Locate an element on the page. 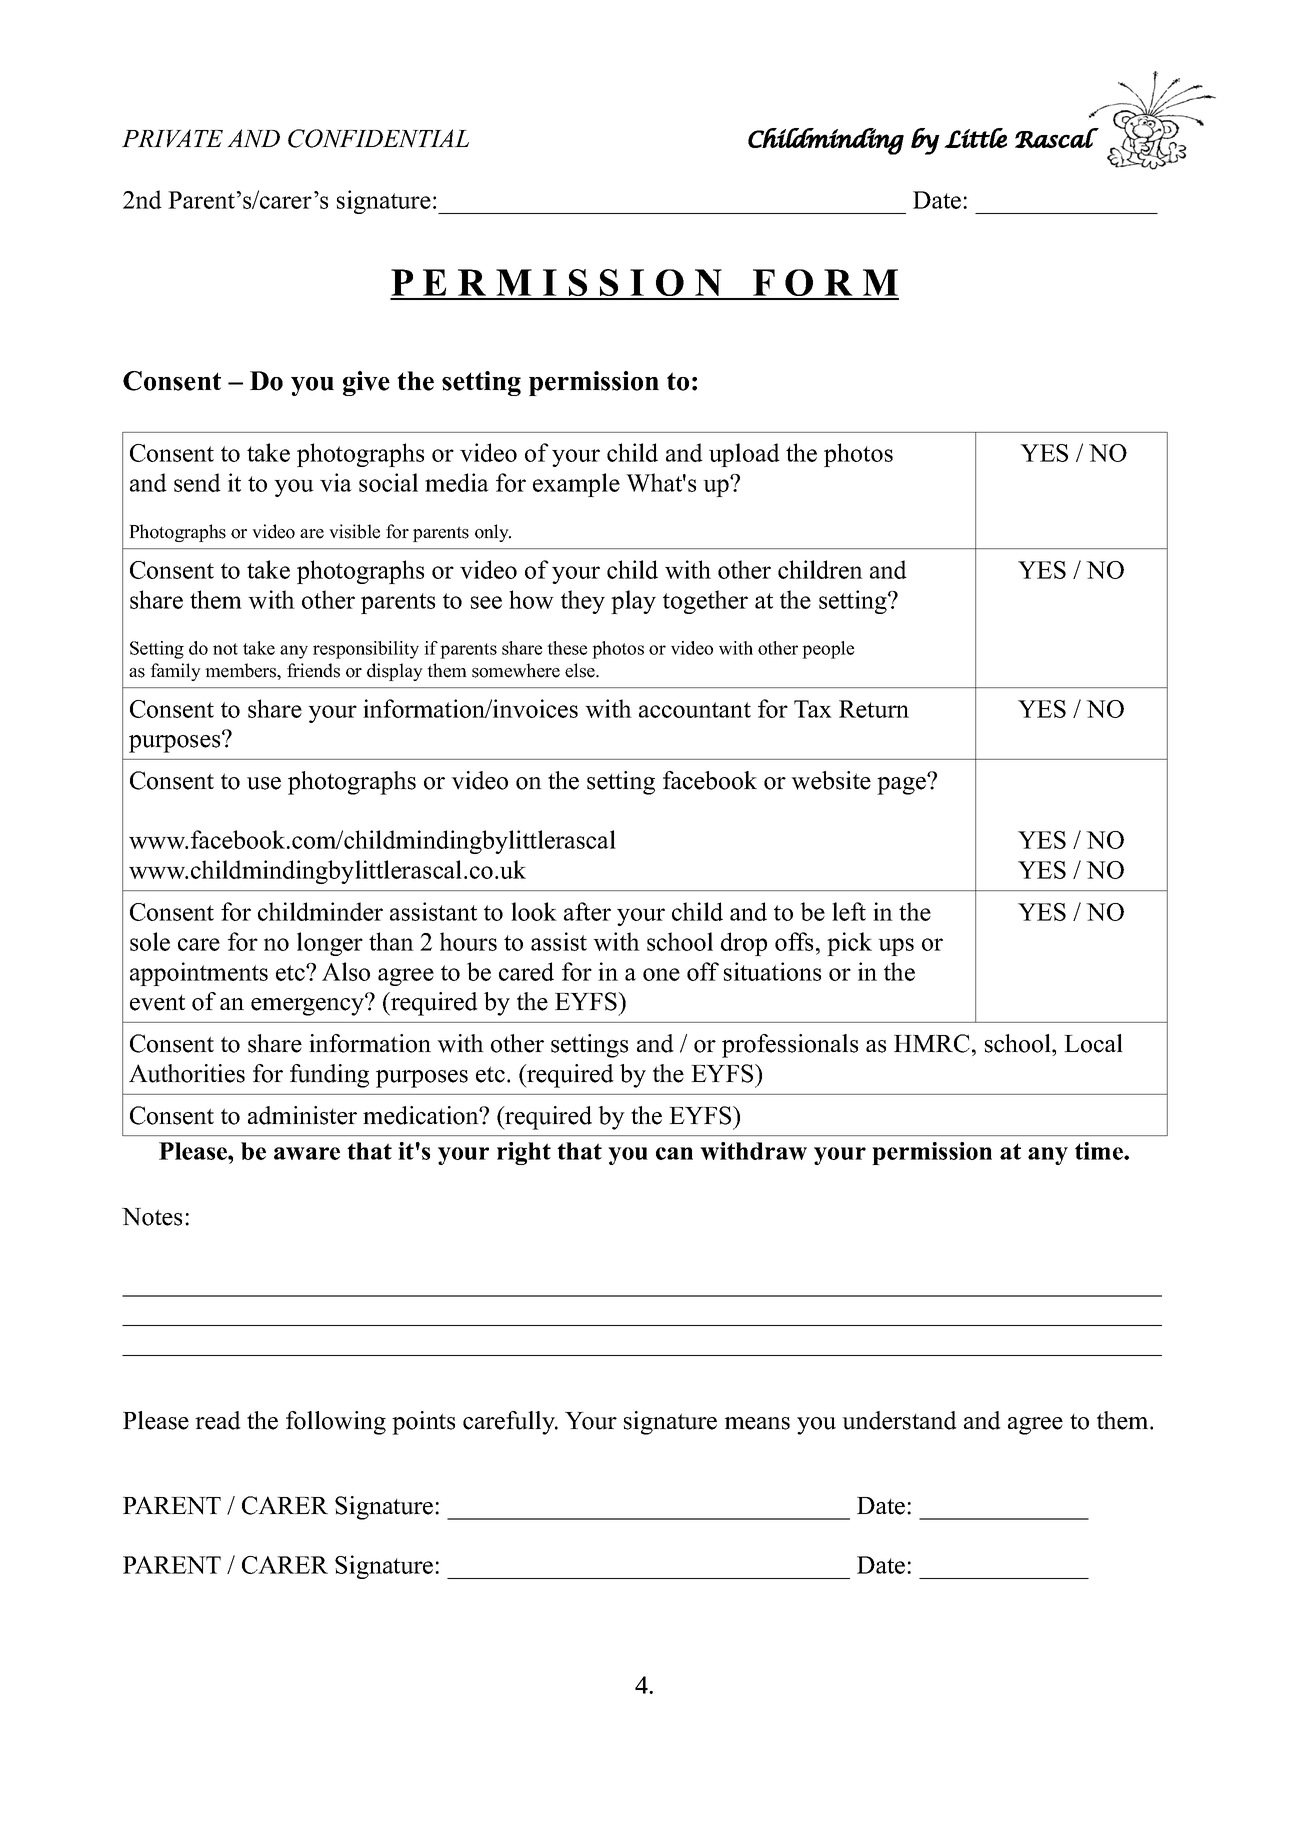  visible is located at coordinates (354, 531).
